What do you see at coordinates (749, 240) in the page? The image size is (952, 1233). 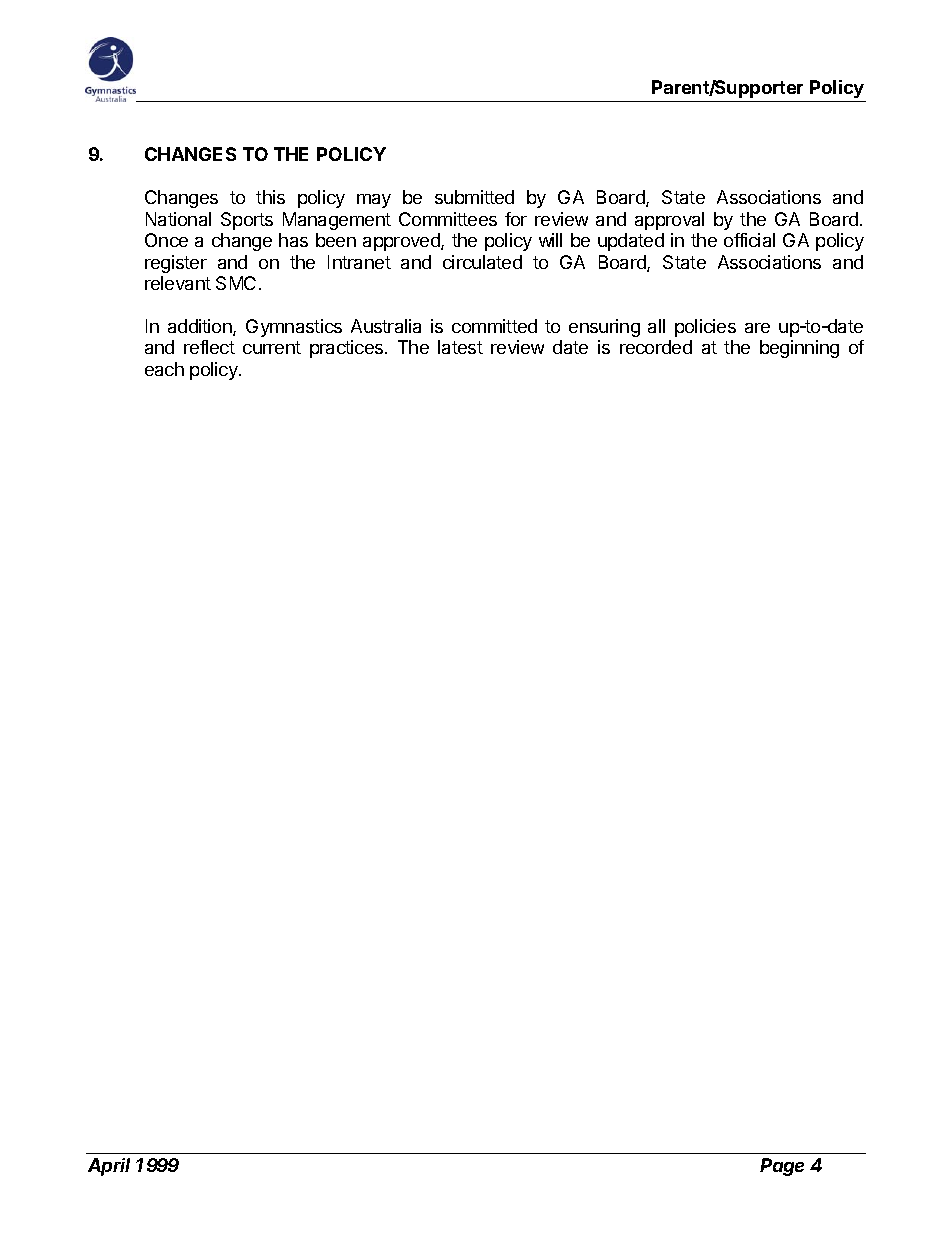 I see `official` at bounding box center [749, 240].
